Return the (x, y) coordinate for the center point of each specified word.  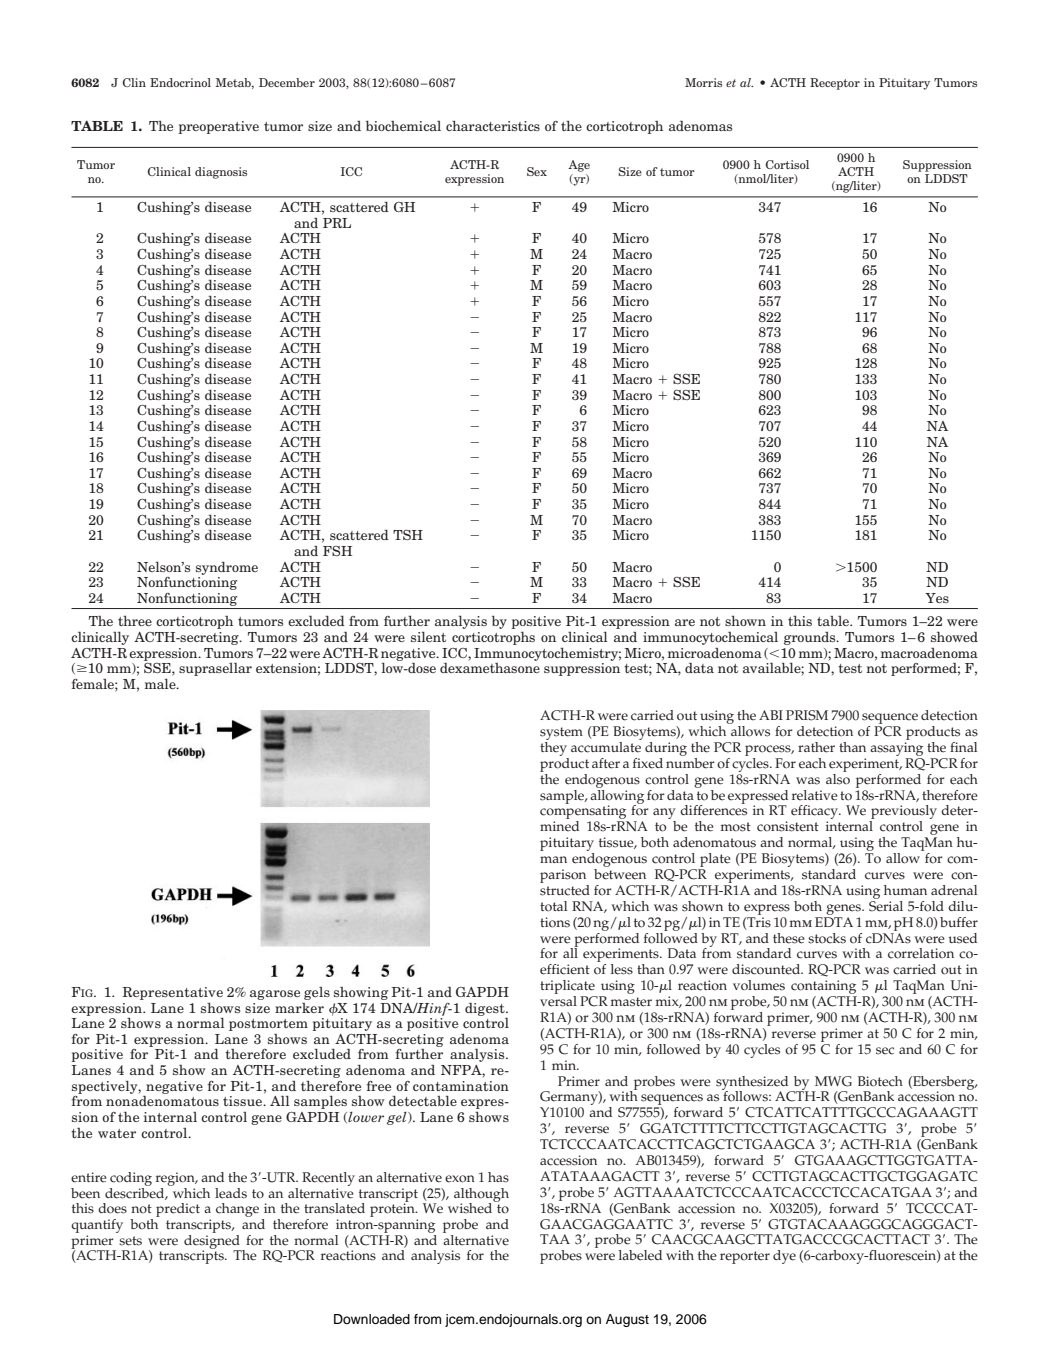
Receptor (835, 84)
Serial (886, 905)
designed (213, 1241)
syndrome (227, 568)
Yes (937, 598)
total (553, 906)
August (627, 1320)
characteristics (493, 126)
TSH (408, 535)
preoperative (218, 127)
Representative (173, 993)
